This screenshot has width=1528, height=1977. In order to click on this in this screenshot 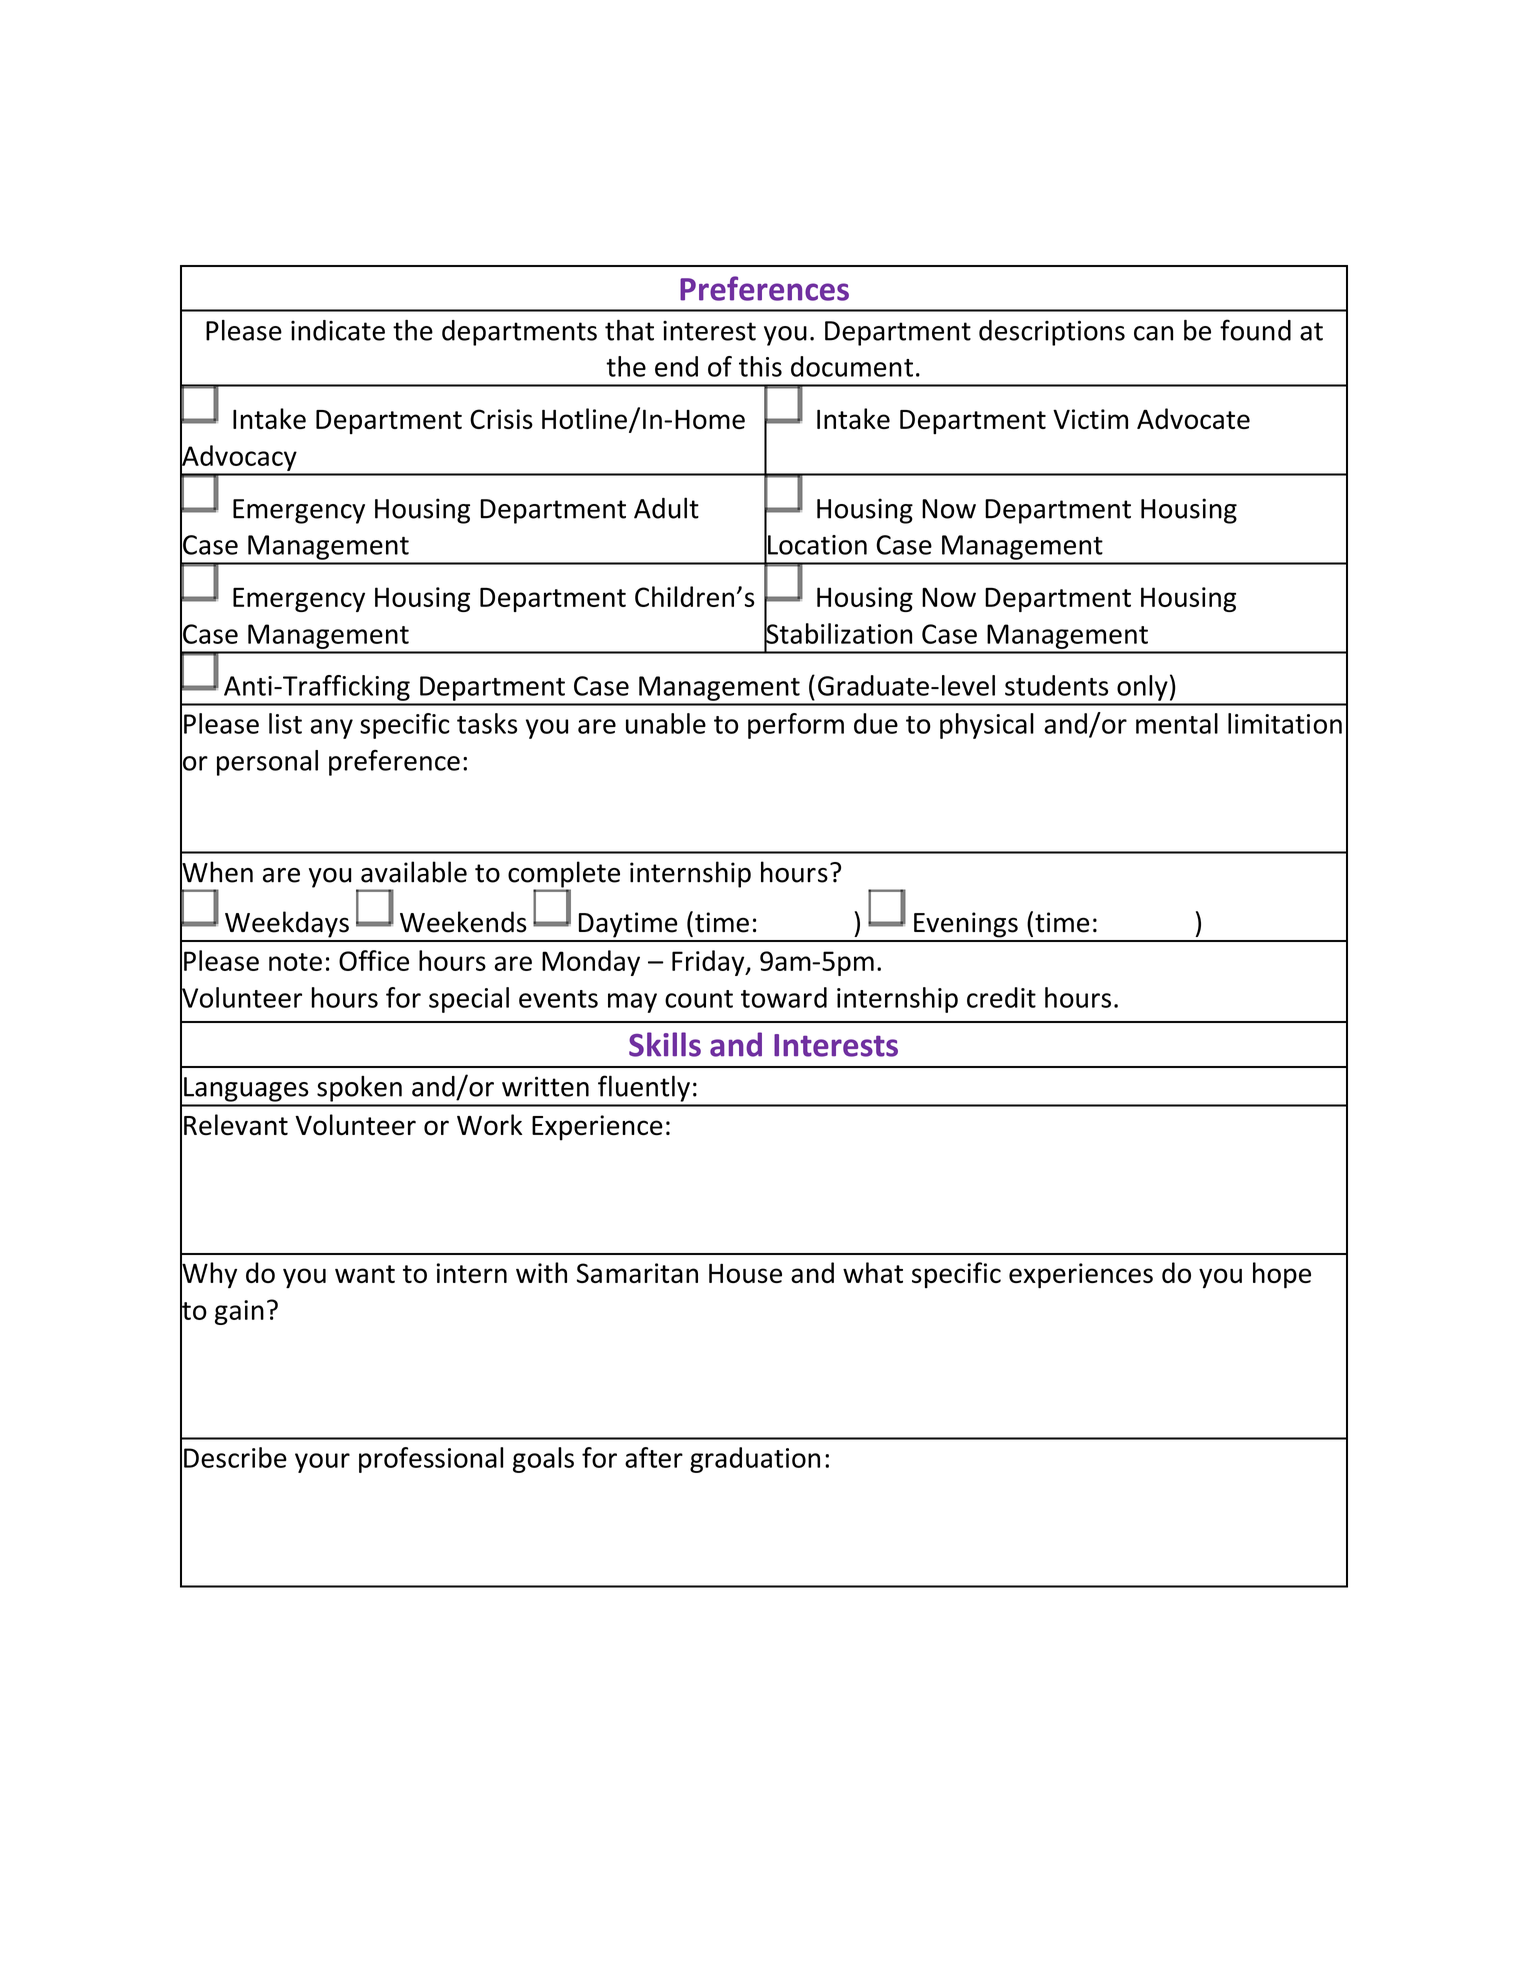, I will do `click(760, 366)`.
